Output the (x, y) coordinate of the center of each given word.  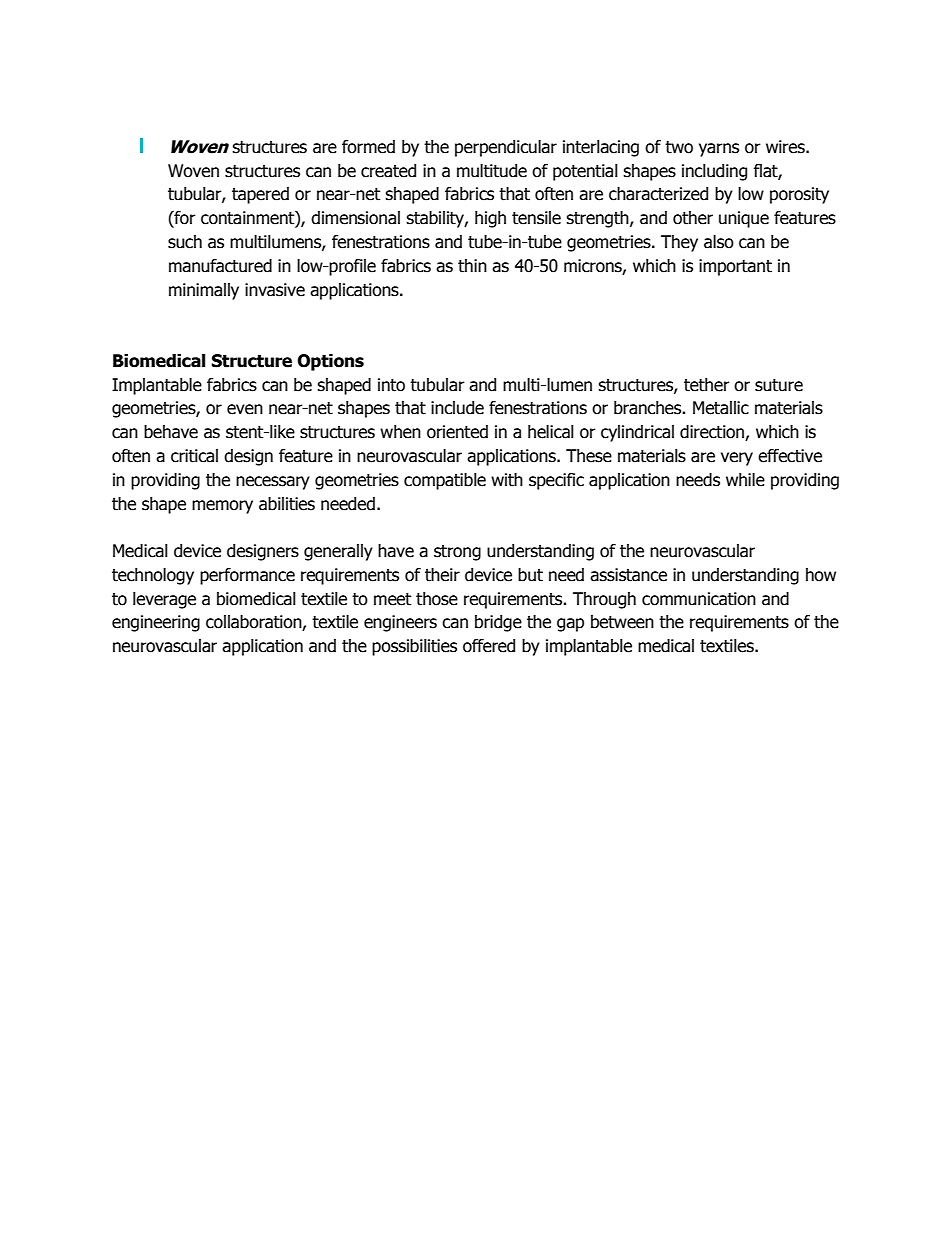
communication (699, 599)
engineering (156, 623)
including (714, 172)
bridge (498, 623)
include (457, 408)
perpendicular (506, 148)
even (245, 409)
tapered (260, 195)
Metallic (721, 408)
